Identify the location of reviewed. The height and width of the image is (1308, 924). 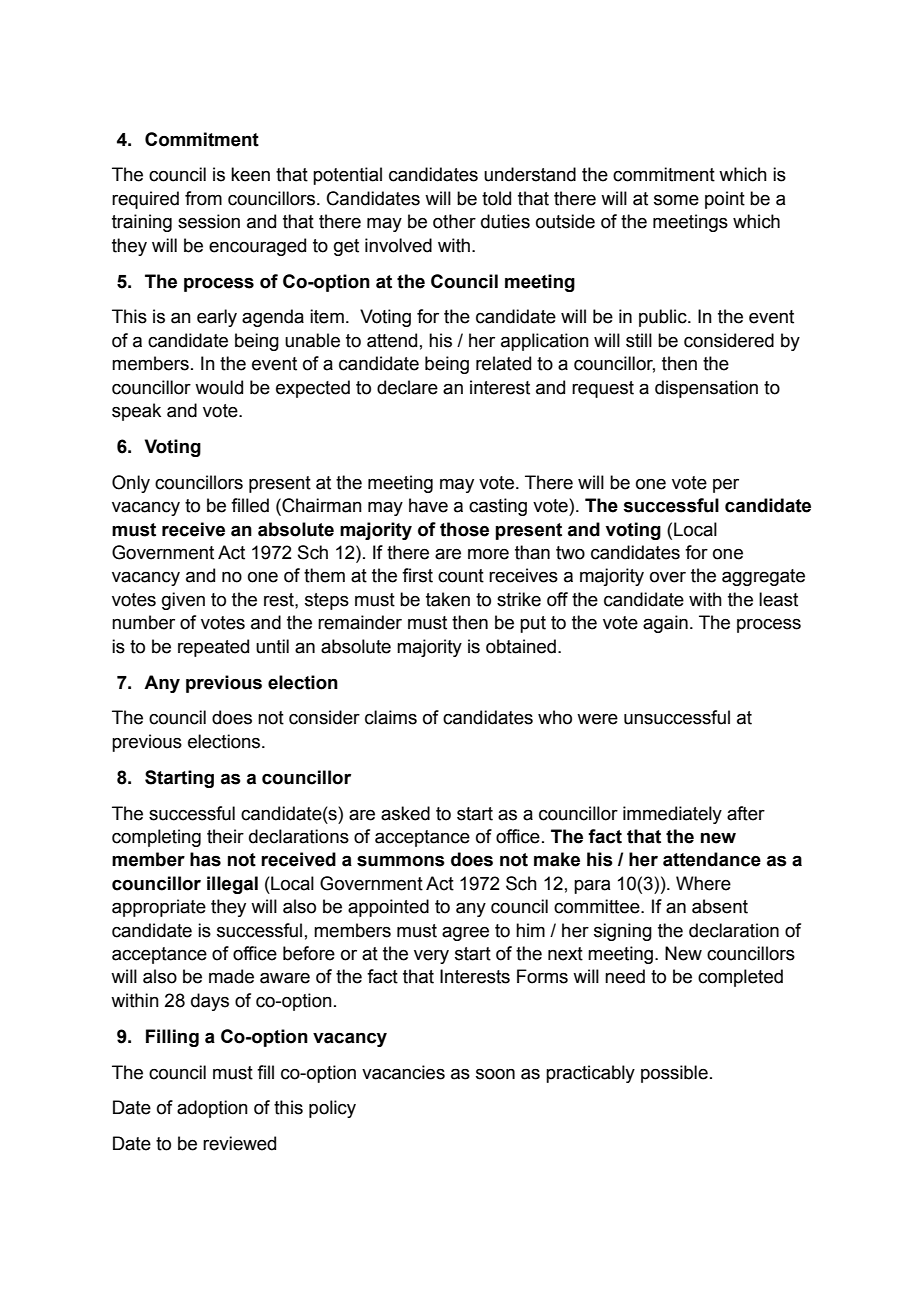
(239, 1143).
